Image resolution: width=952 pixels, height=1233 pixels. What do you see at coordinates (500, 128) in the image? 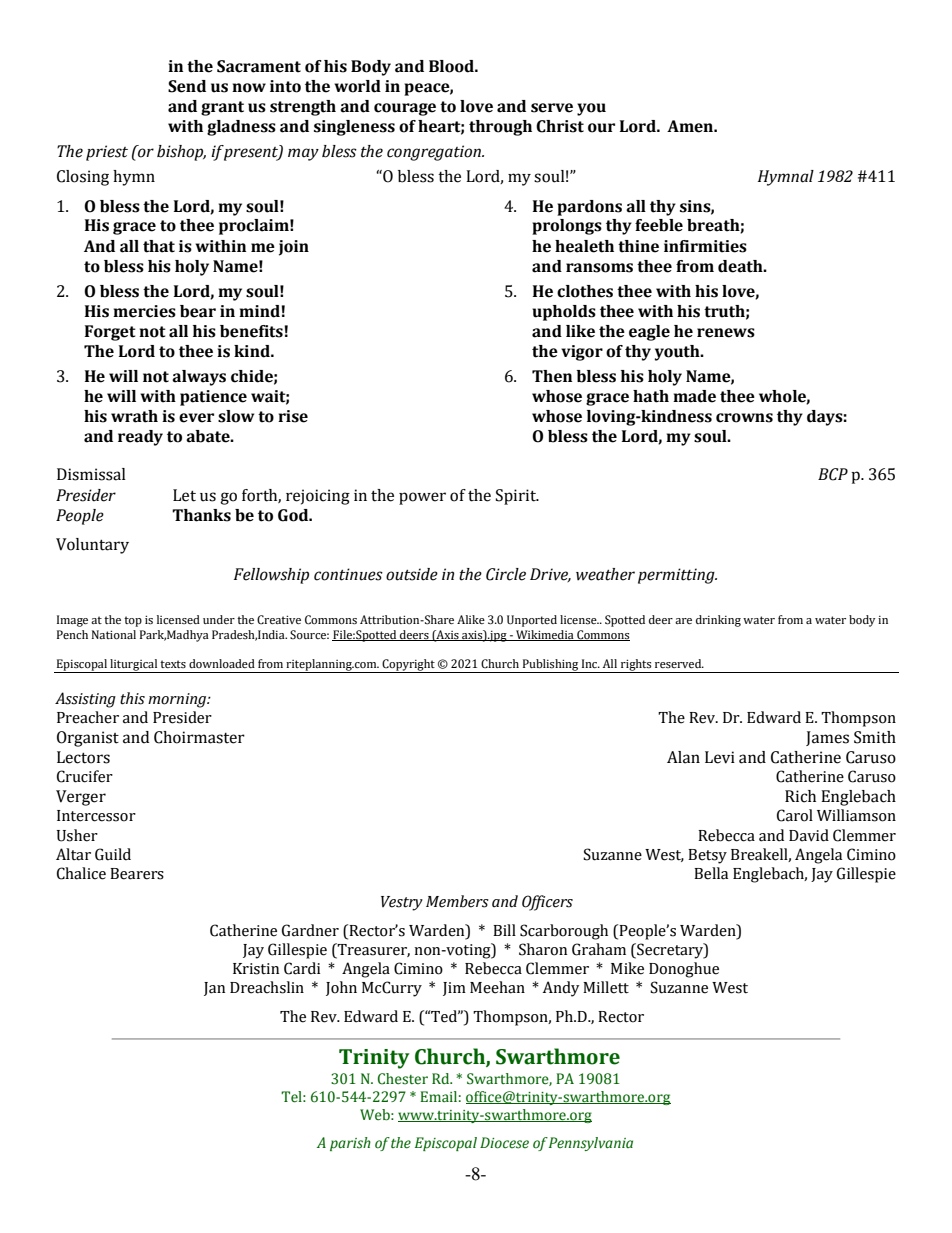
I see `through` at bounding box center [500, 128].
